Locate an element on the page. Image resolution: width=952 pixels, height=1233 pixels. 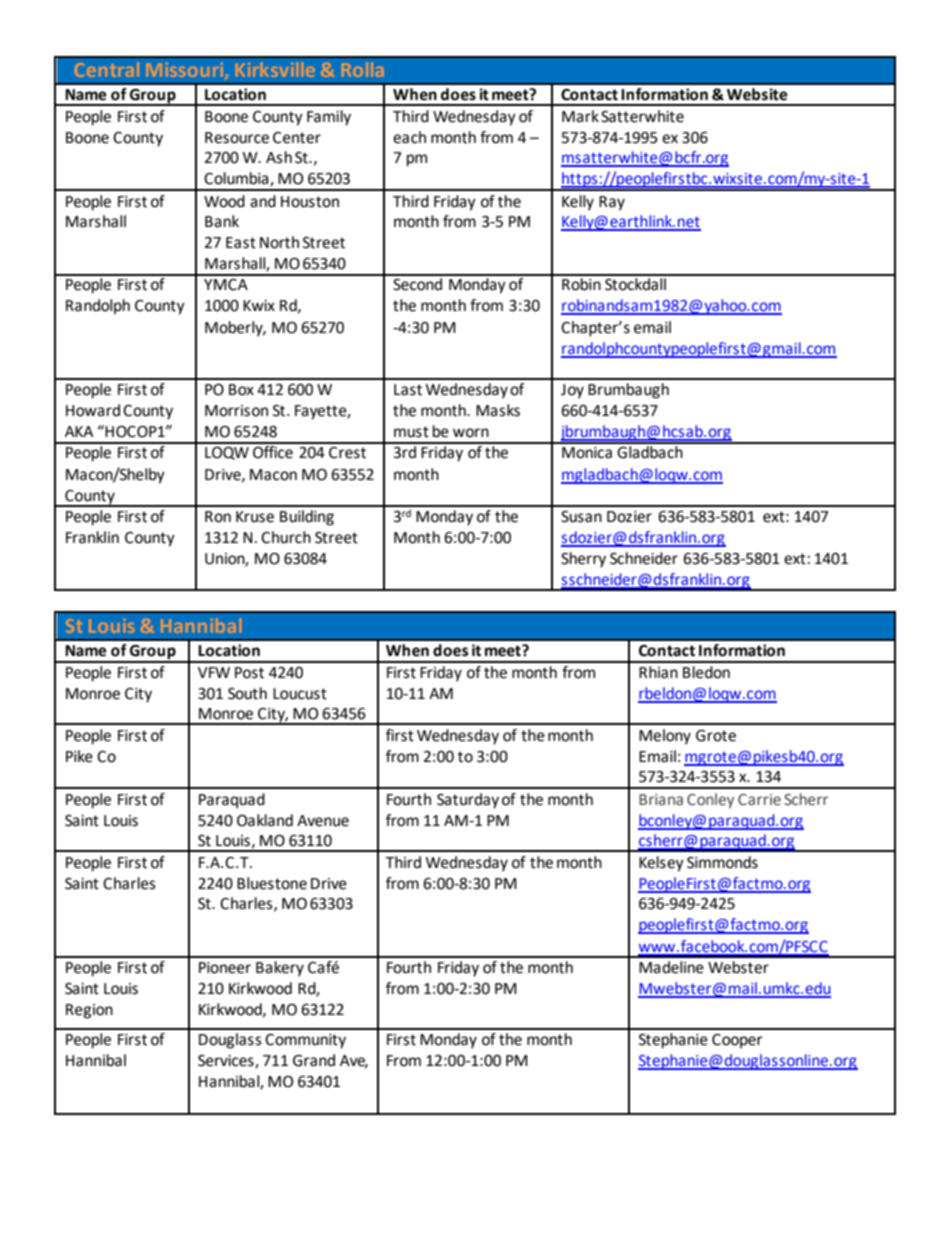
Joy is located at coordinates (572, 391).
